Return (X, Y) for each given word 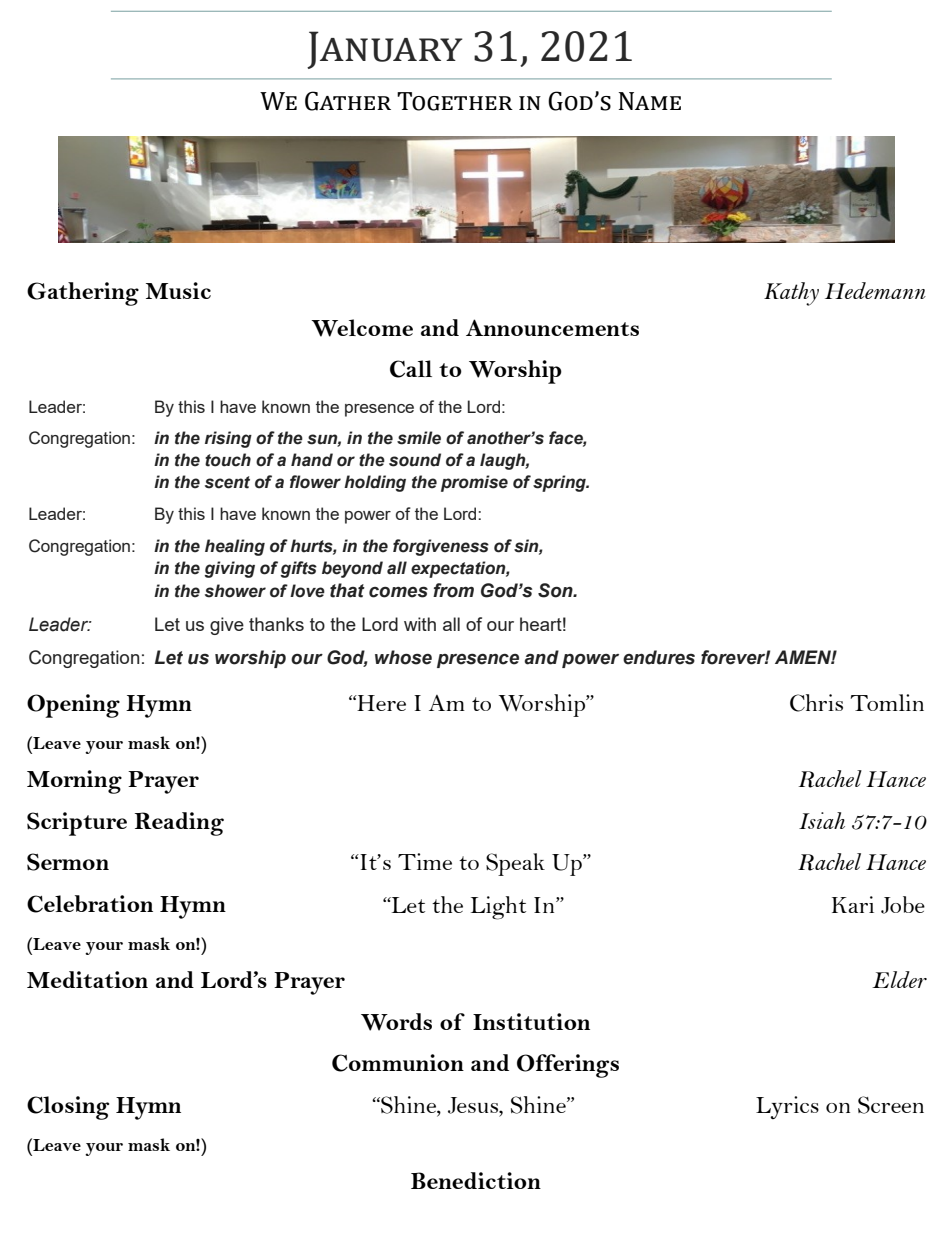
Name (650, 101)
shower (235, 591)
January (384, 50)
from (453, 590)
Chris (816, 703)
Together (455, 101)
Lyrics (787, 1107)
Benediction (476, 1180)
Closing (68, 1108)
